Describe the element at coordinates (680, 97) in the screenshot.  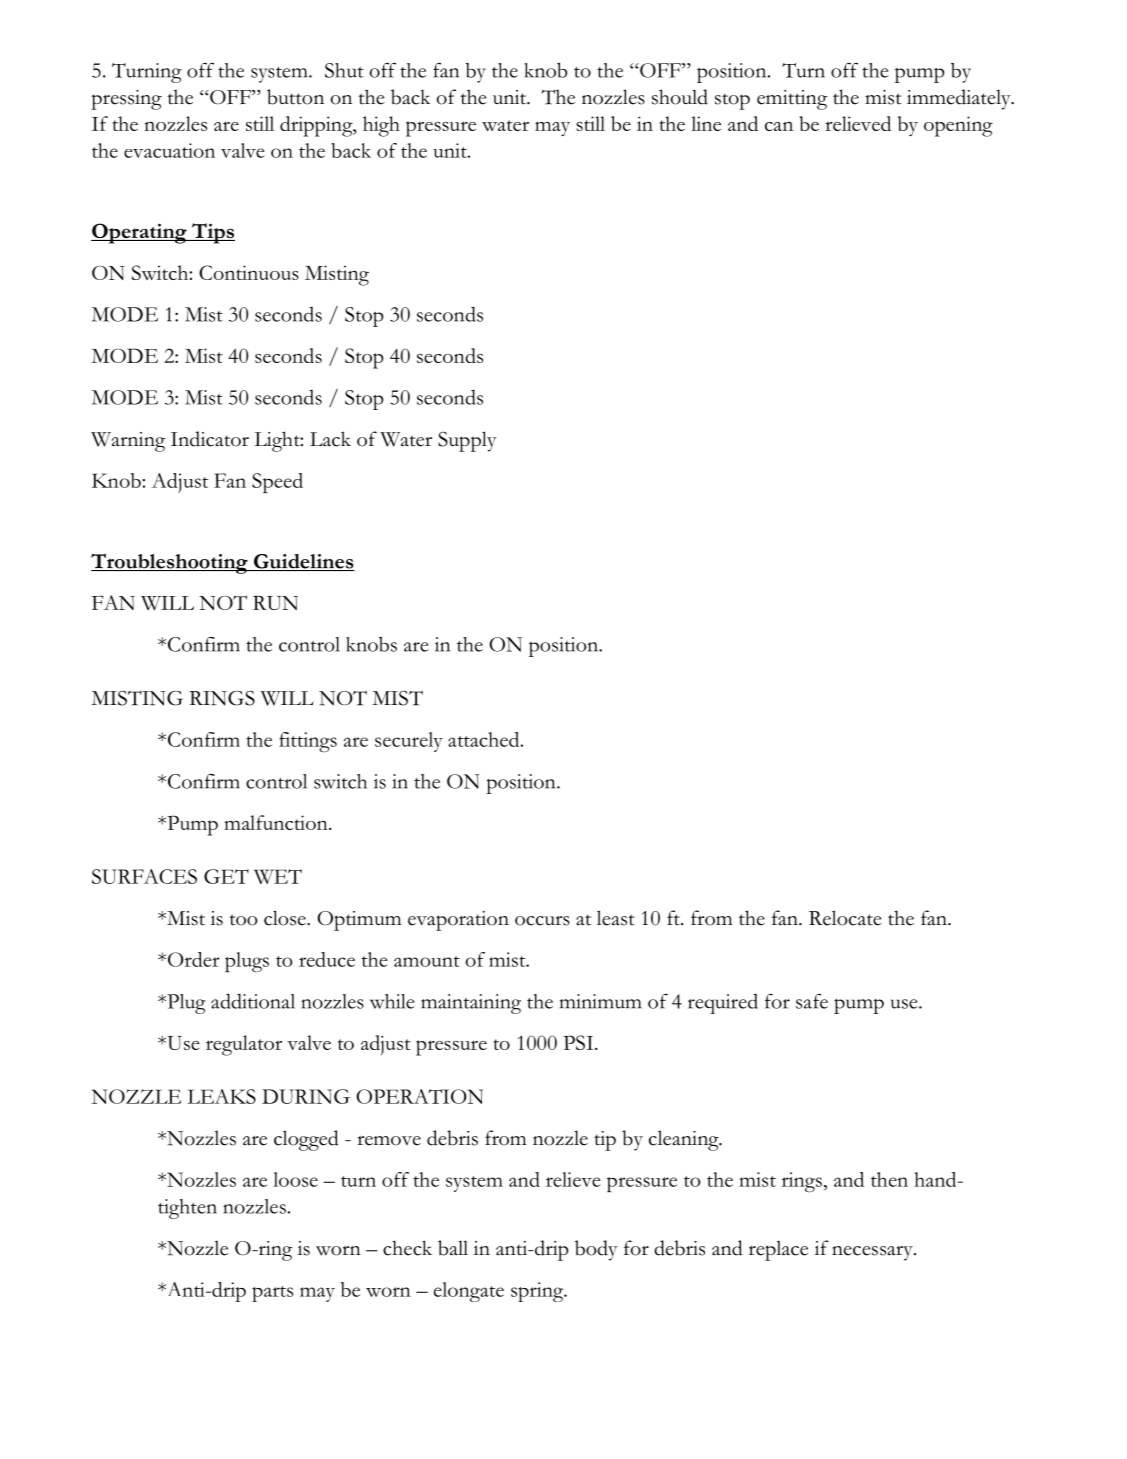
I see `should` at that location.
